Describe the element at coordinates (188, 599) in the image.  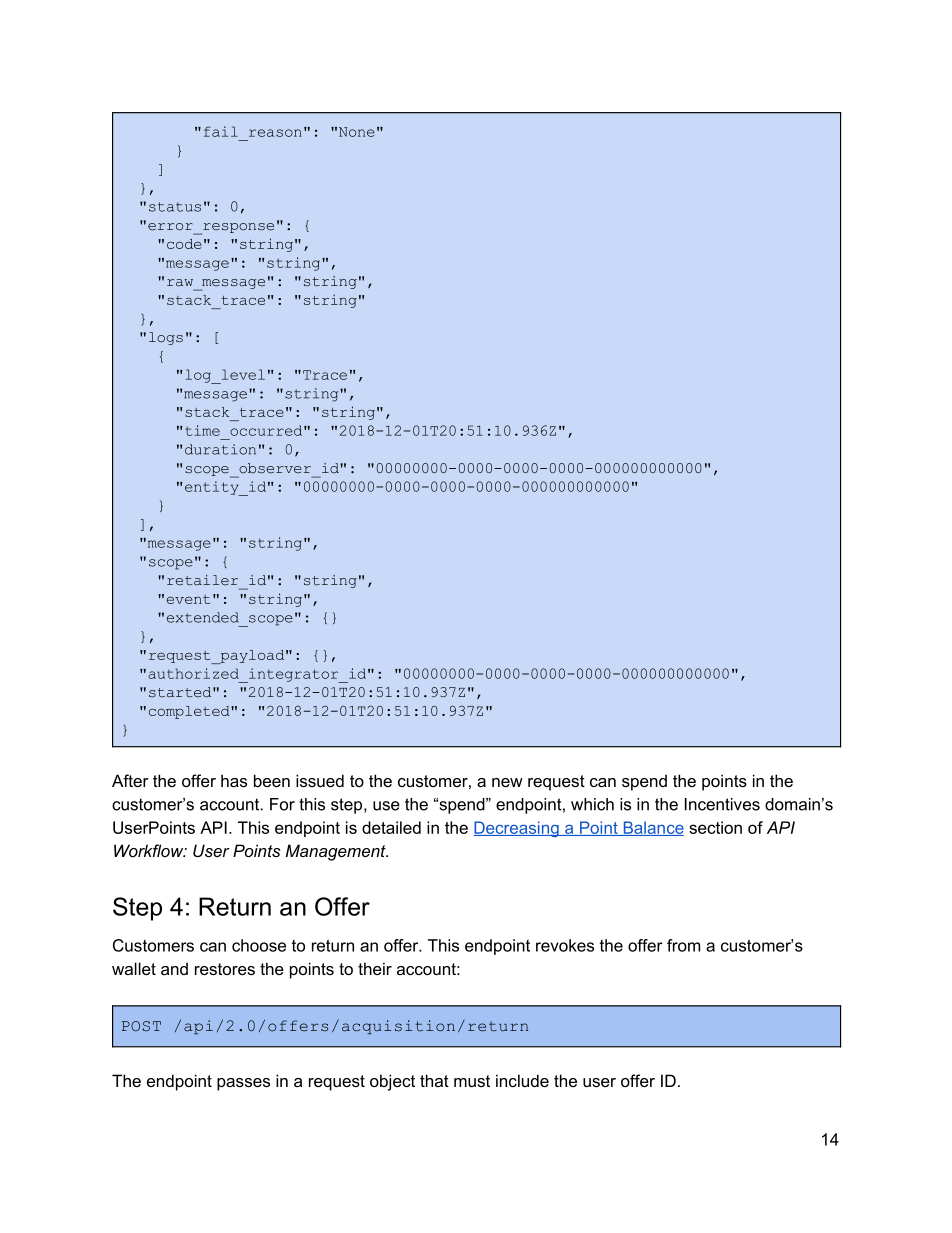
I see `event` at that location.
